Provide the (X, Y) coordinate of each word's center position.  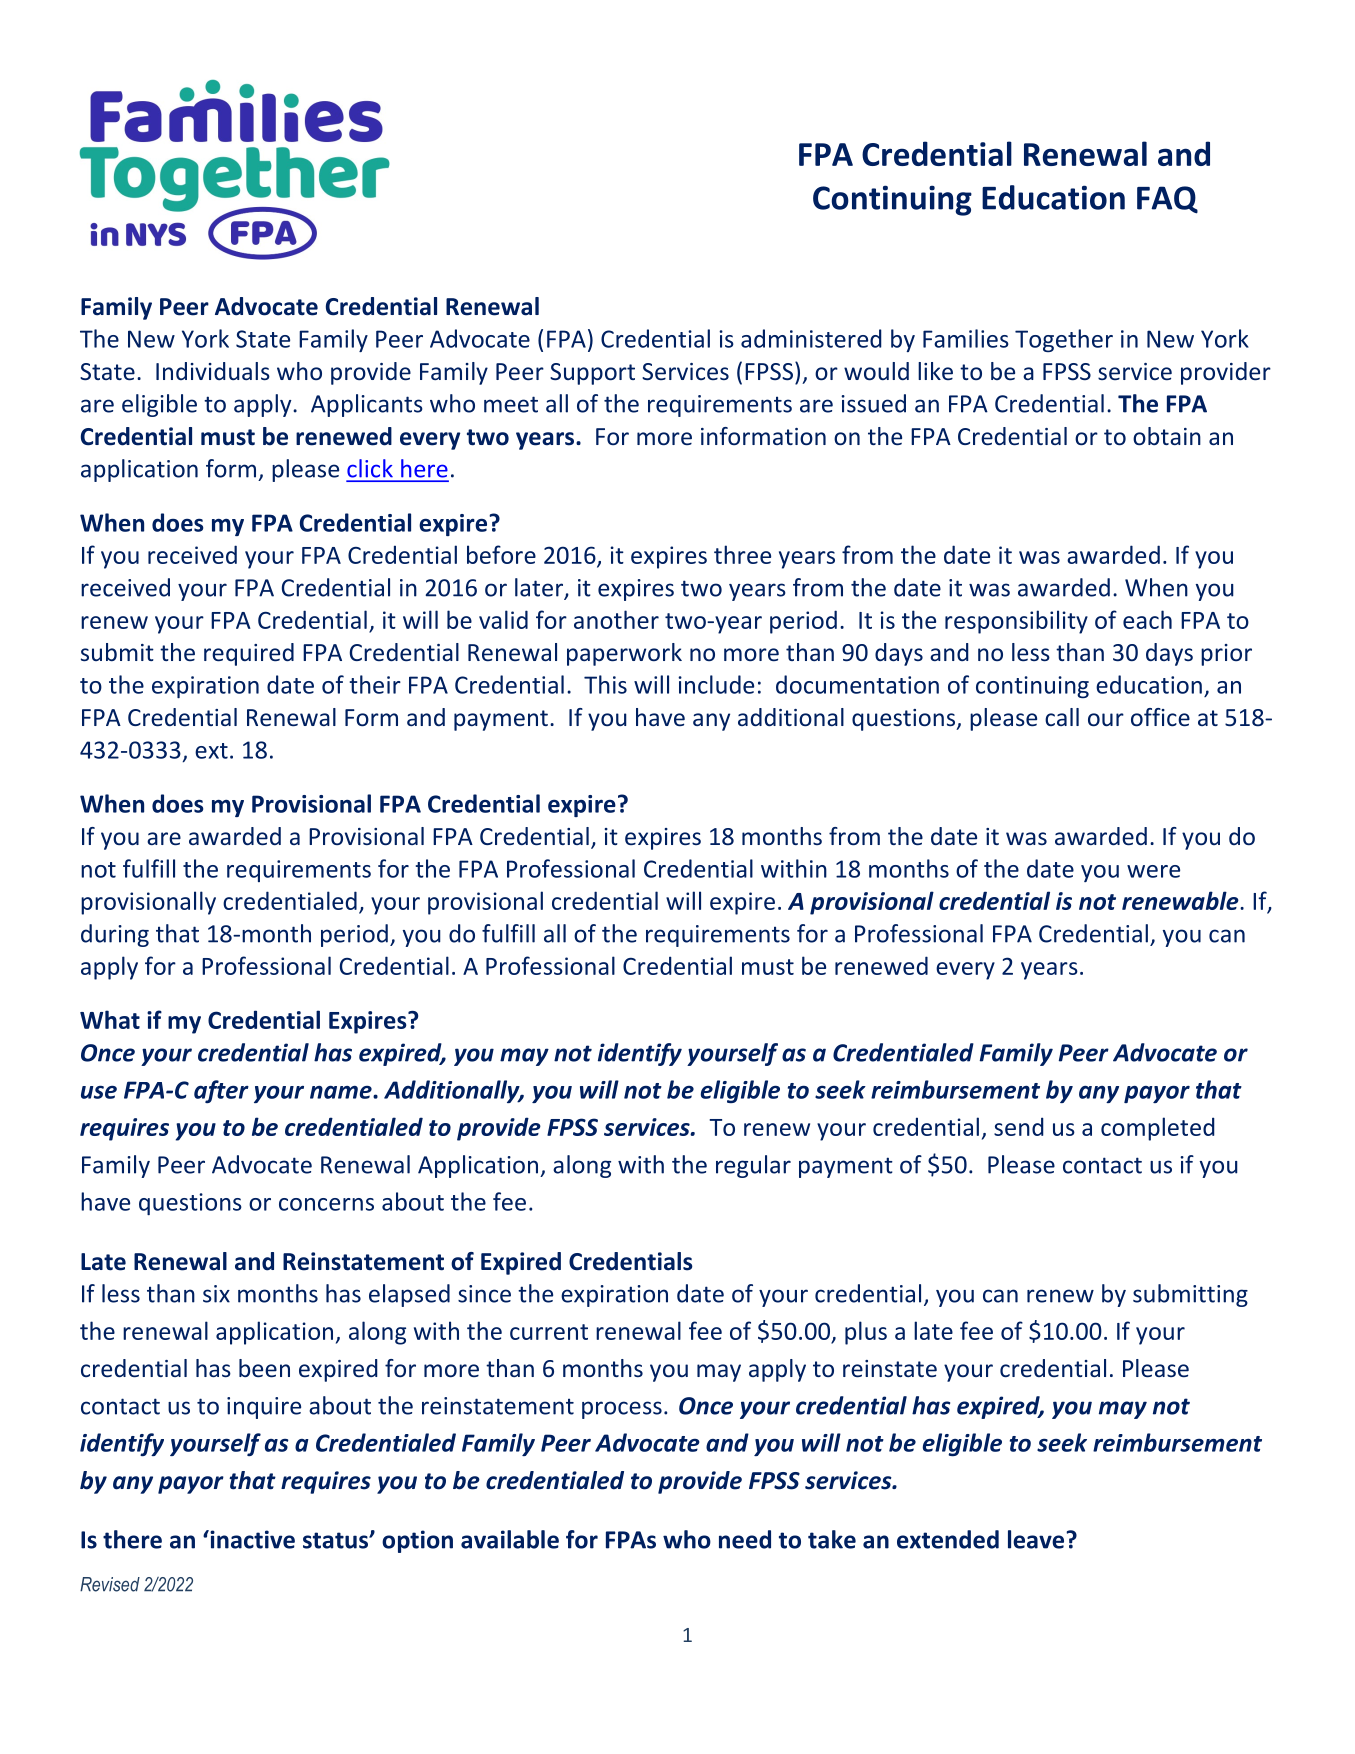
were (1153, 871)
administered (811, 338)
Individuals (213, 371)
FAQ (1167, 200)
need (745, 1539)
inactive (251, 1539)
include (716, 684)
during (115, 935)
